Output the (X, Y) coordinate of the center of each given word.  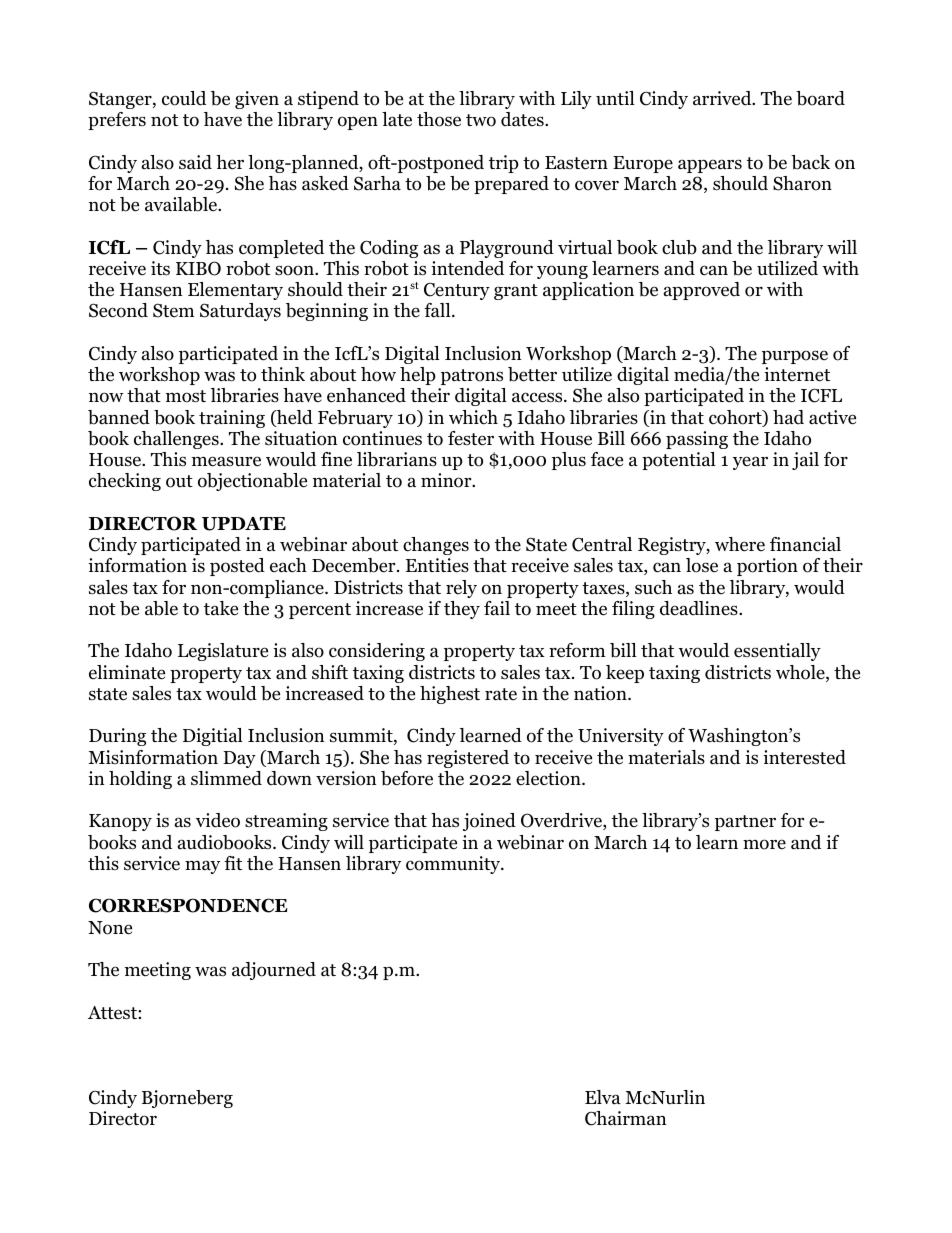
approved (702, 291)
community (454, 865)
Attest (113, 1013)
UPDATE (244, 524)
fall (438, 310)
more (764, 844)
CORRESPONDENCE (188, 905)
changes (436, 546)
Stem (174, 310)
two (481, 120)
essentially (777, 652)
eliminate (127, 672)
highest (450, 695)
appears (710, 166)
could (184, 98)
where (740, 544)
